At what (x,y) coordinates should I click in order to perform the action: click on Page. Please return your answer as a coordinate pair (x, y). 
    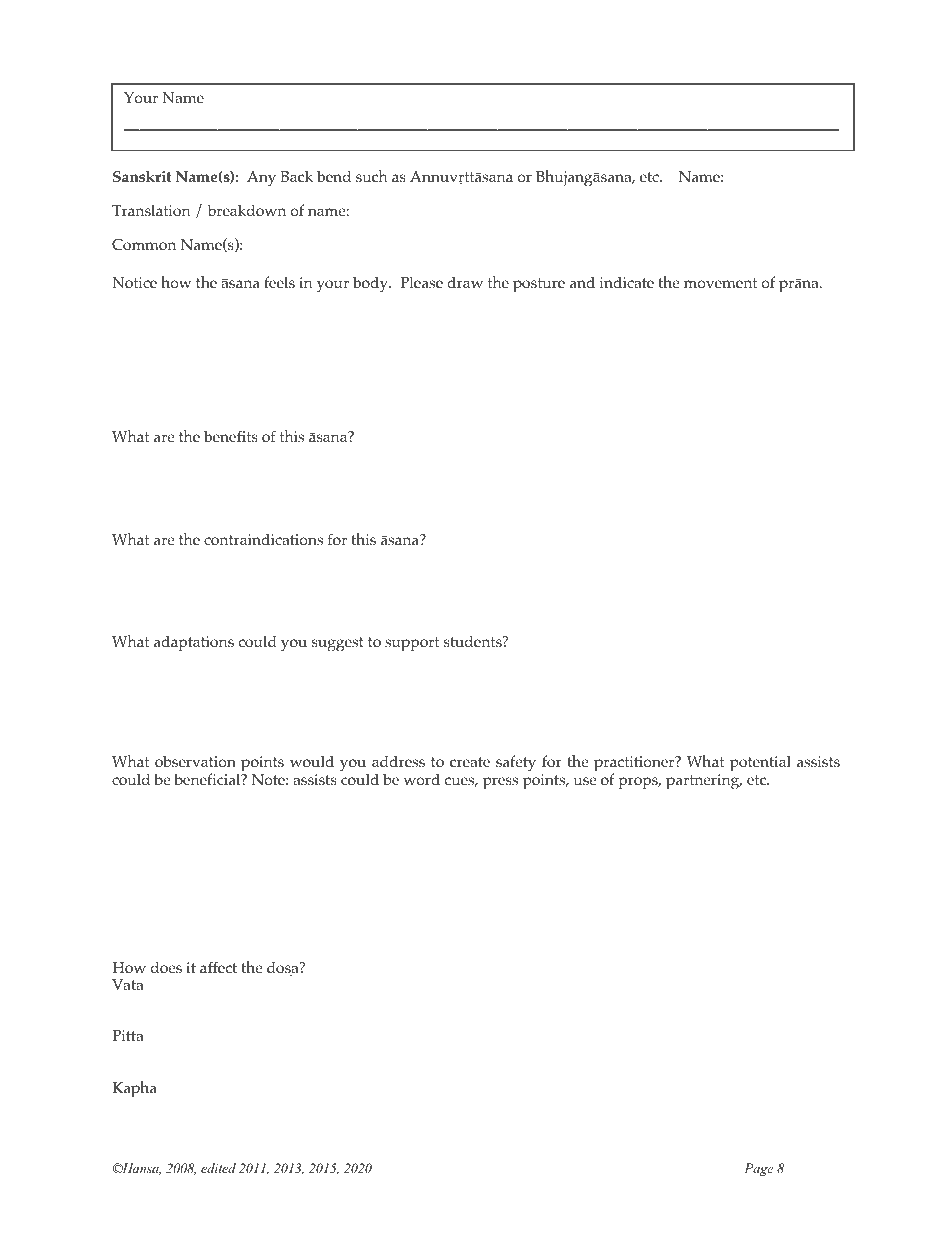
    Looking at the image, I should click on (759, 1169).
